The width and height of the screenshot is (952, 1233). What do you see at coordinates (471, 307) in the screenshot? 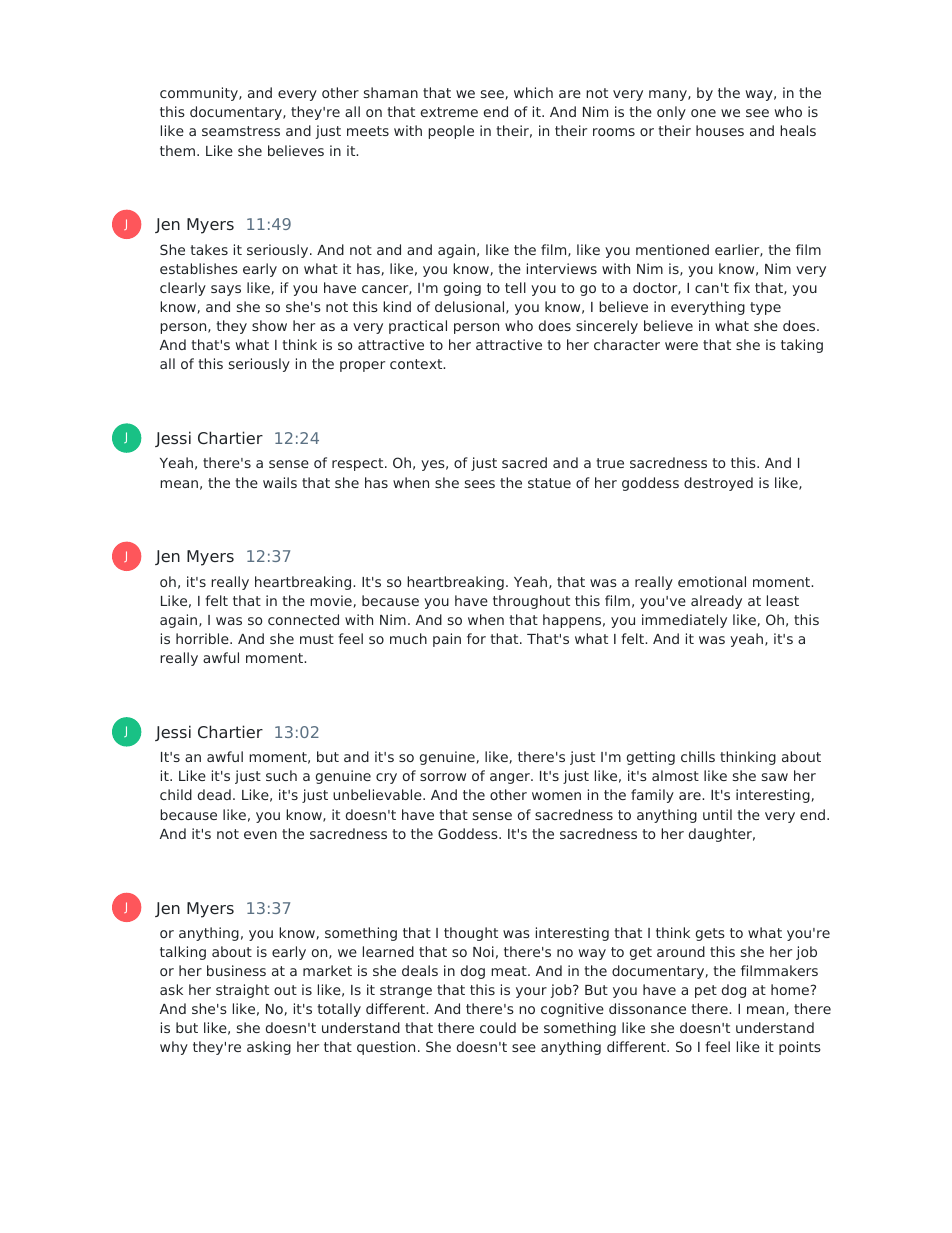
I see `delusional` at bounding box center [471, 307].
